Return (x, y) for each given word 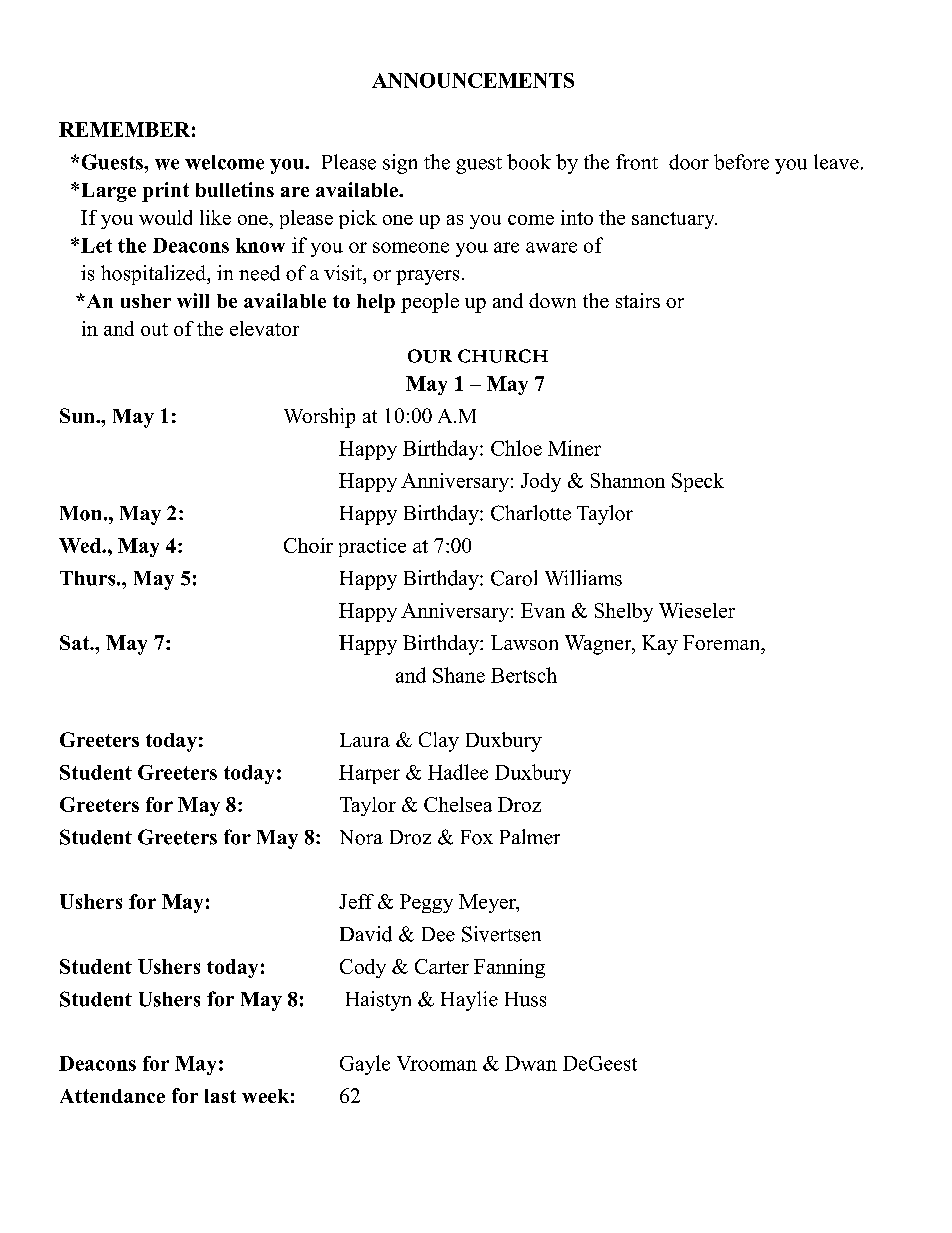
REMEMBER (124, 129)
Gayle (365, 1065)
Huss (525, 999)
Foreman (723, 642)
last (220, 1096)
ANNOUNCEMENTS (473, 80)
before (741, 162)
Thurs (89, 578)
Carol (514, 578)
